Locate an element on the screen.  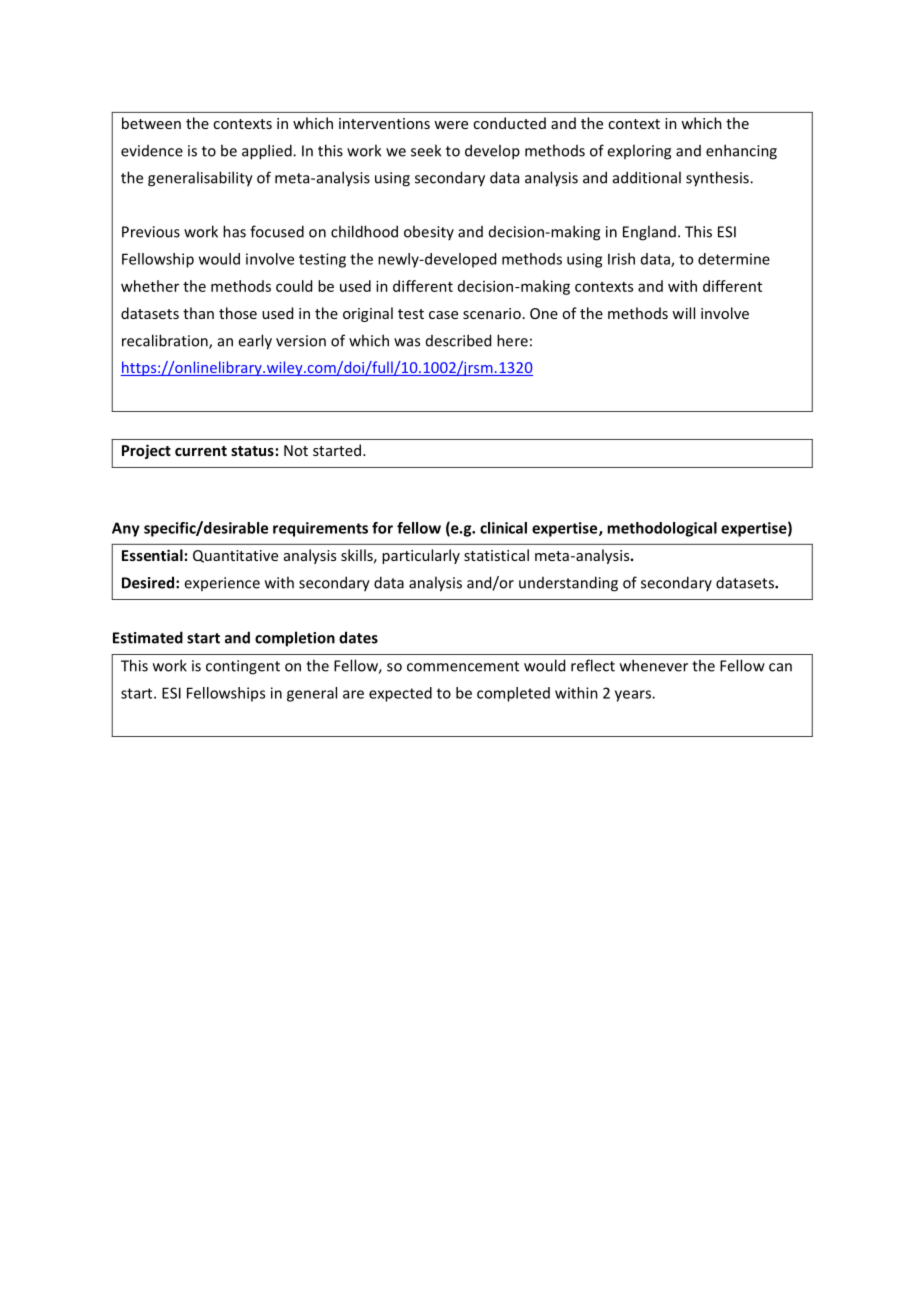
enhancing is located at coordinates (741, 152).
